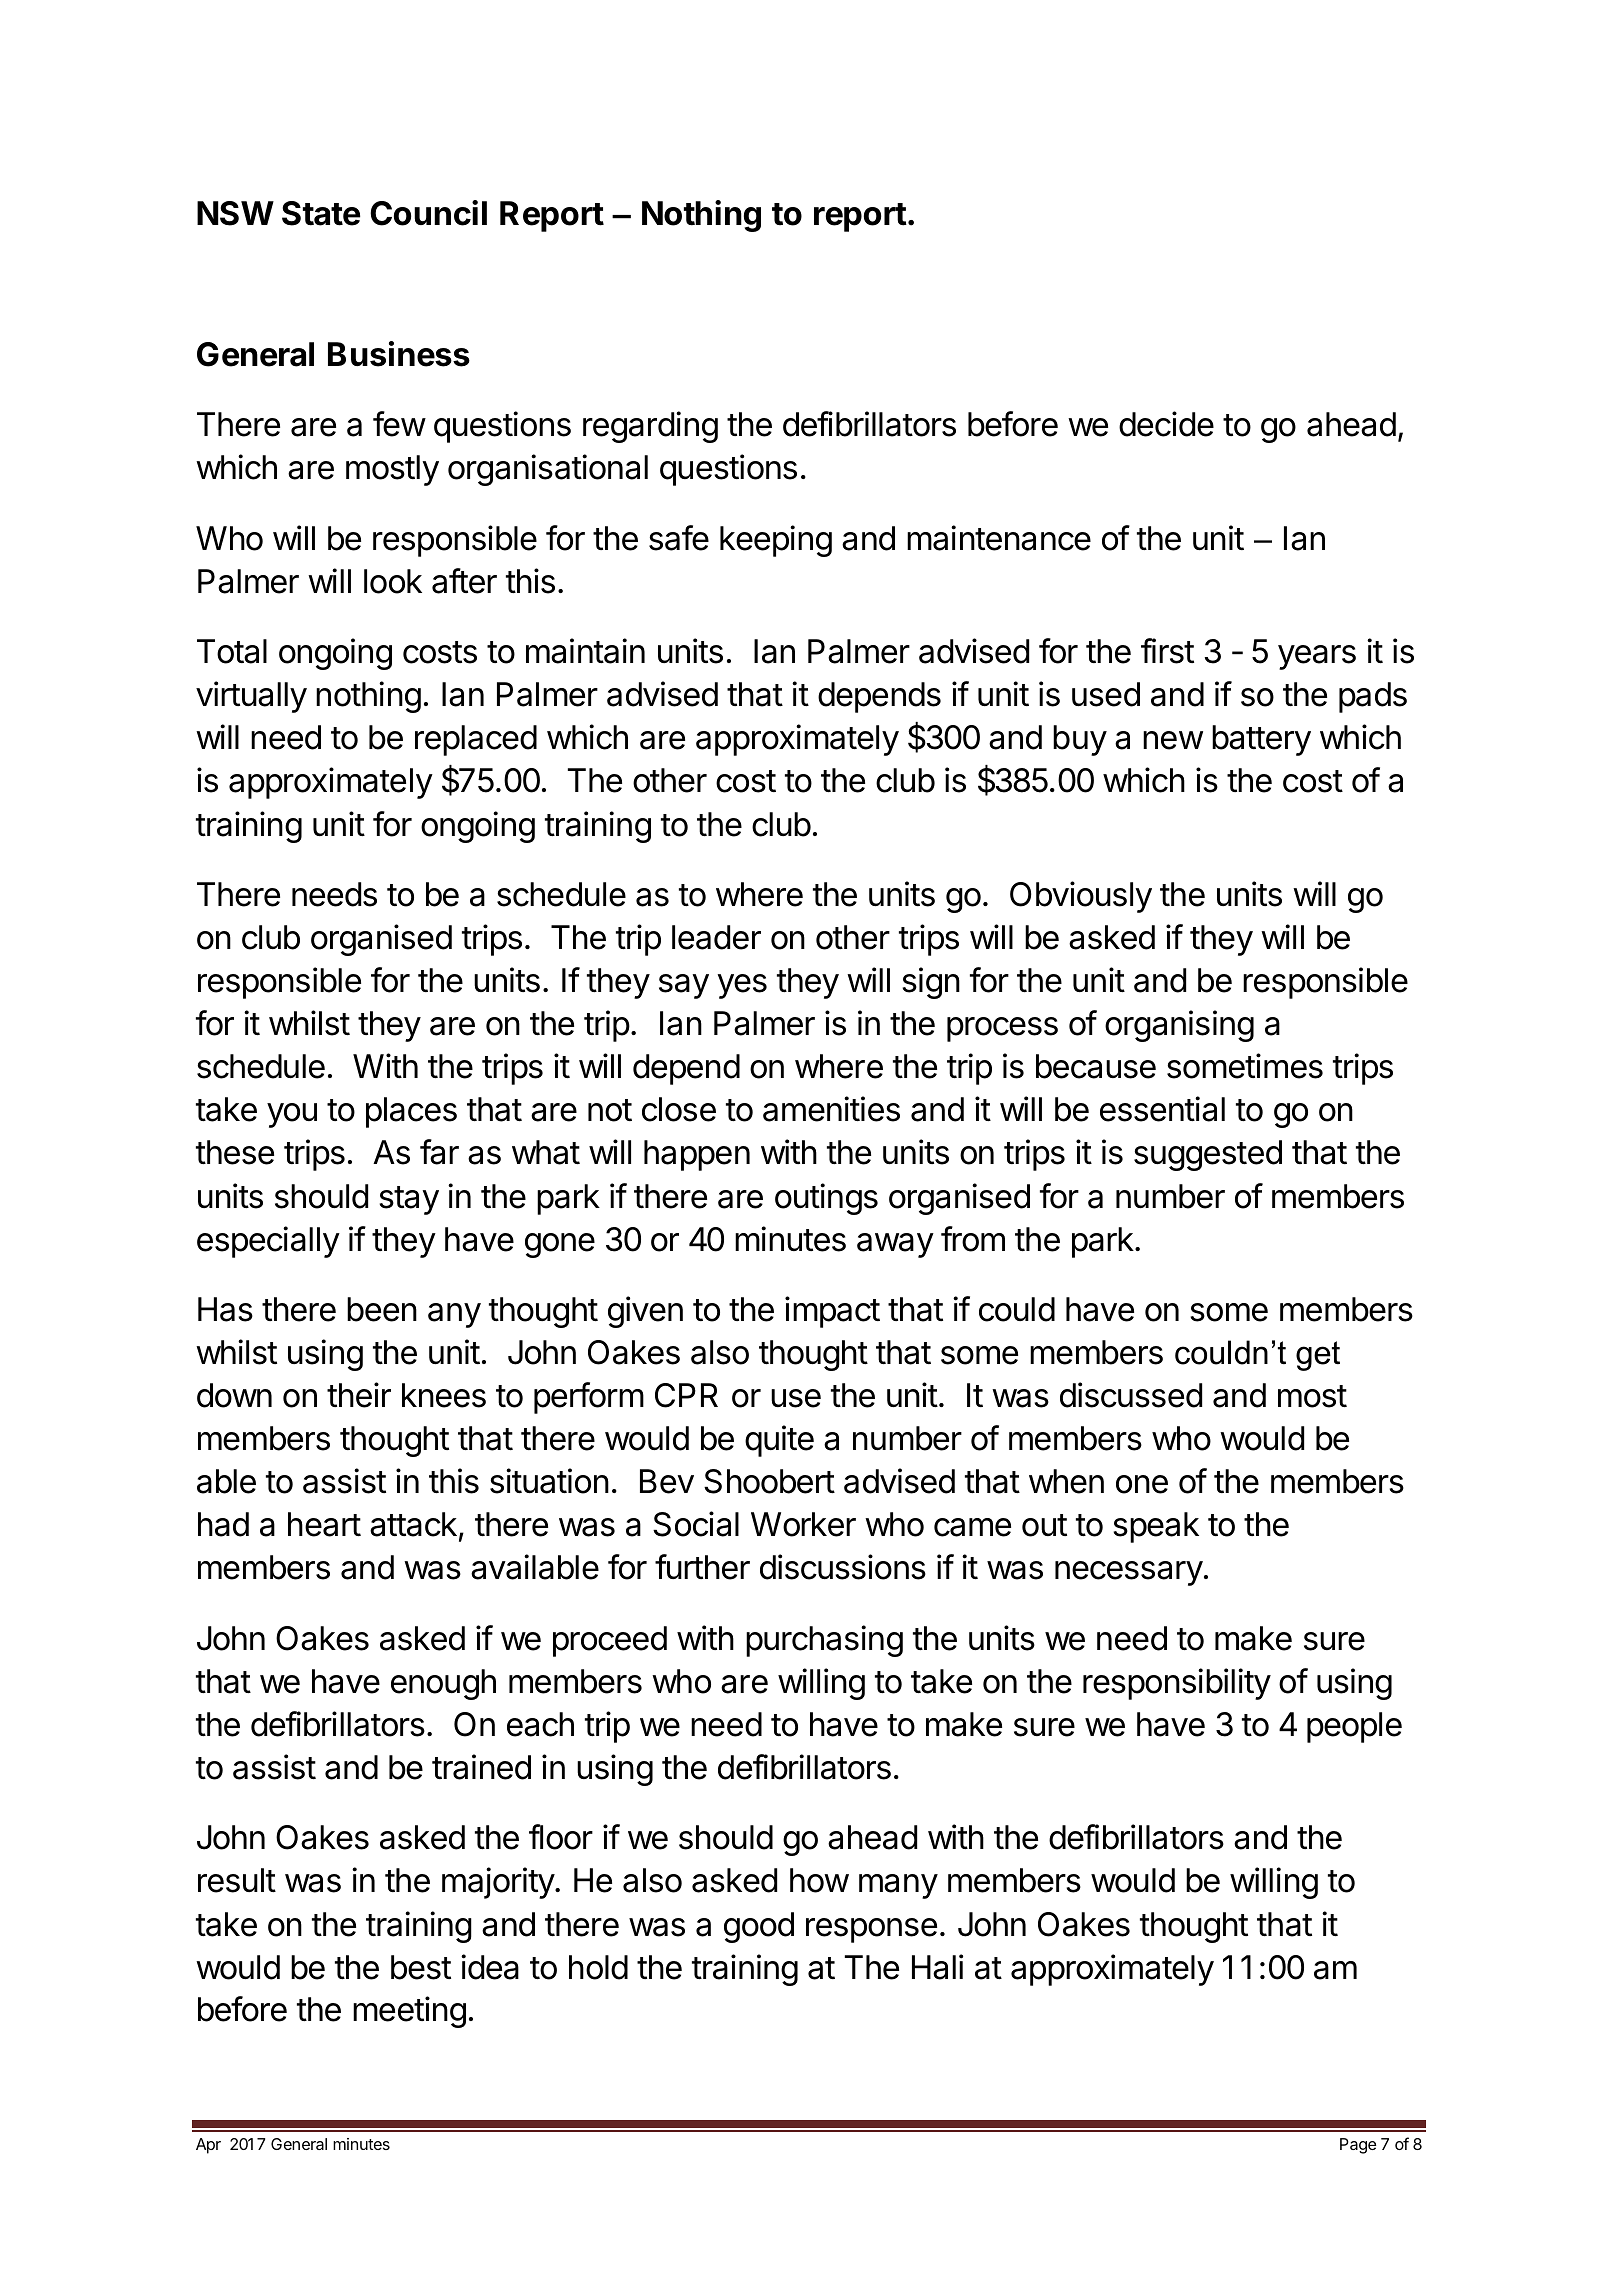  What do you see at coordinates (443, 1684) in the page?
I see `enough` at bounding box center [443, 1684].
